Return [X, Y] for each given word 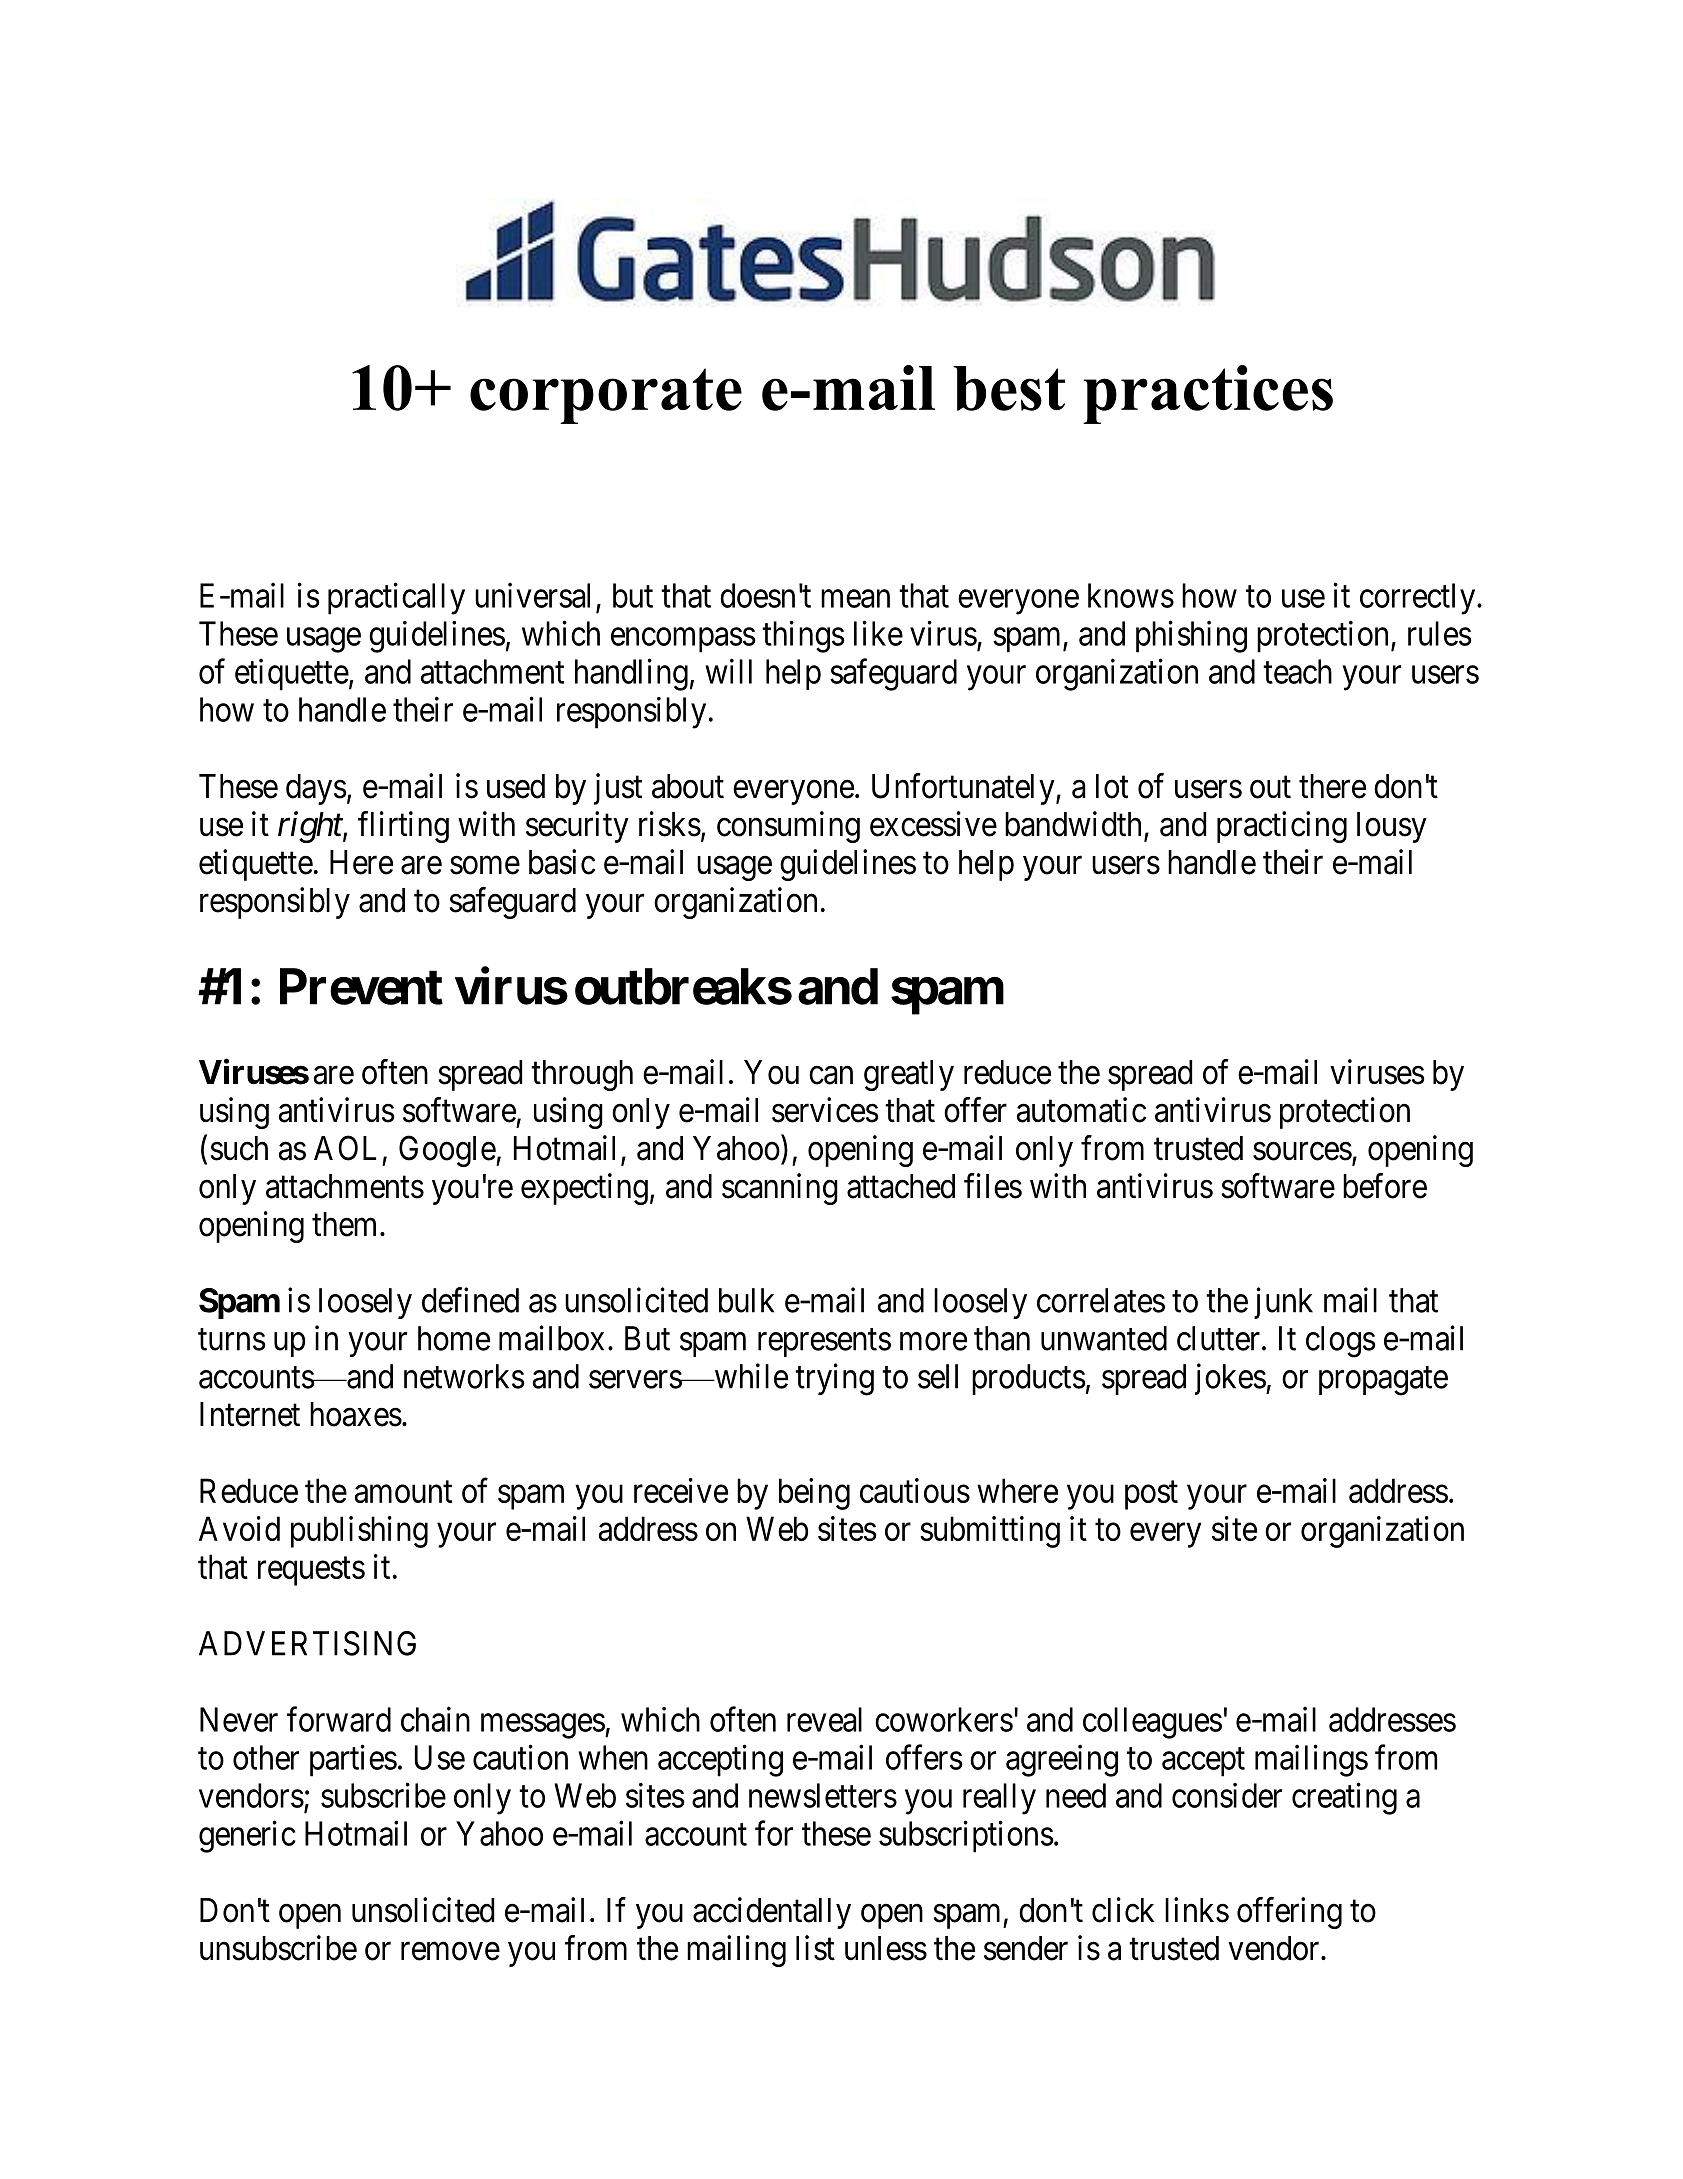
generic [247, 1836]
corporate [606, 396]
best [1009, 388]
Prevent [361, 986]
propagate [1383, 1381]
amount [403, 1492]
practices [1208, 394]
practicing [1282, 827]
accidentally [772, 1913]
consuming [788, 827]
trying [834, 1379]
